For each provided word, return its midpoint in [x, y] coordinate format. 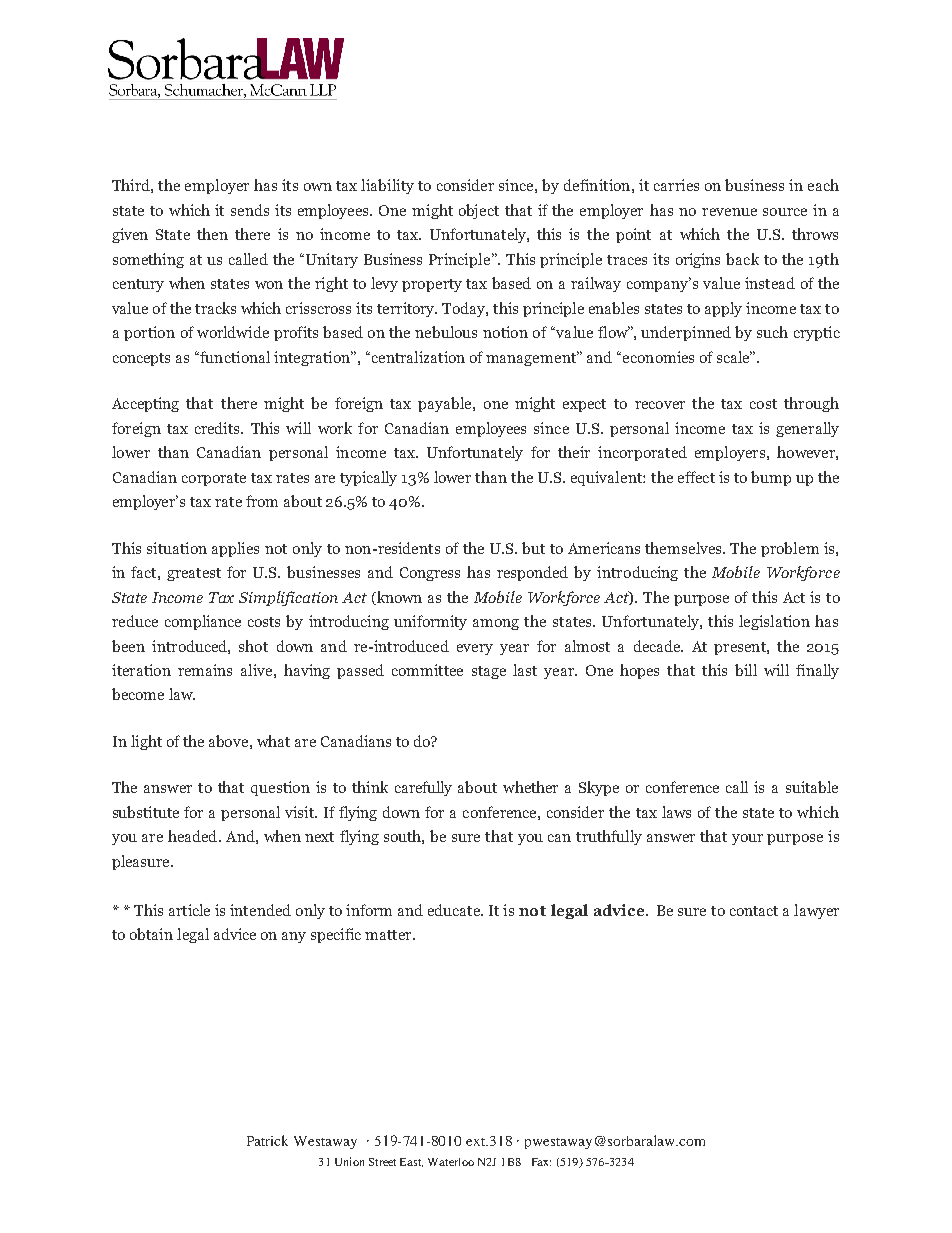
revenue [729, 212]
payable [446, 404]
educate [455, 910]
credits [218, 428]
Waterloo [451, 1162]
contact [754, 911]
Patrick [267, 1140]
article [189, 910]
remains [205, 670]
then [212, 234]
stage [489, 672]
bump [771, 478]
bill [746, 670]
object [479, 211]
